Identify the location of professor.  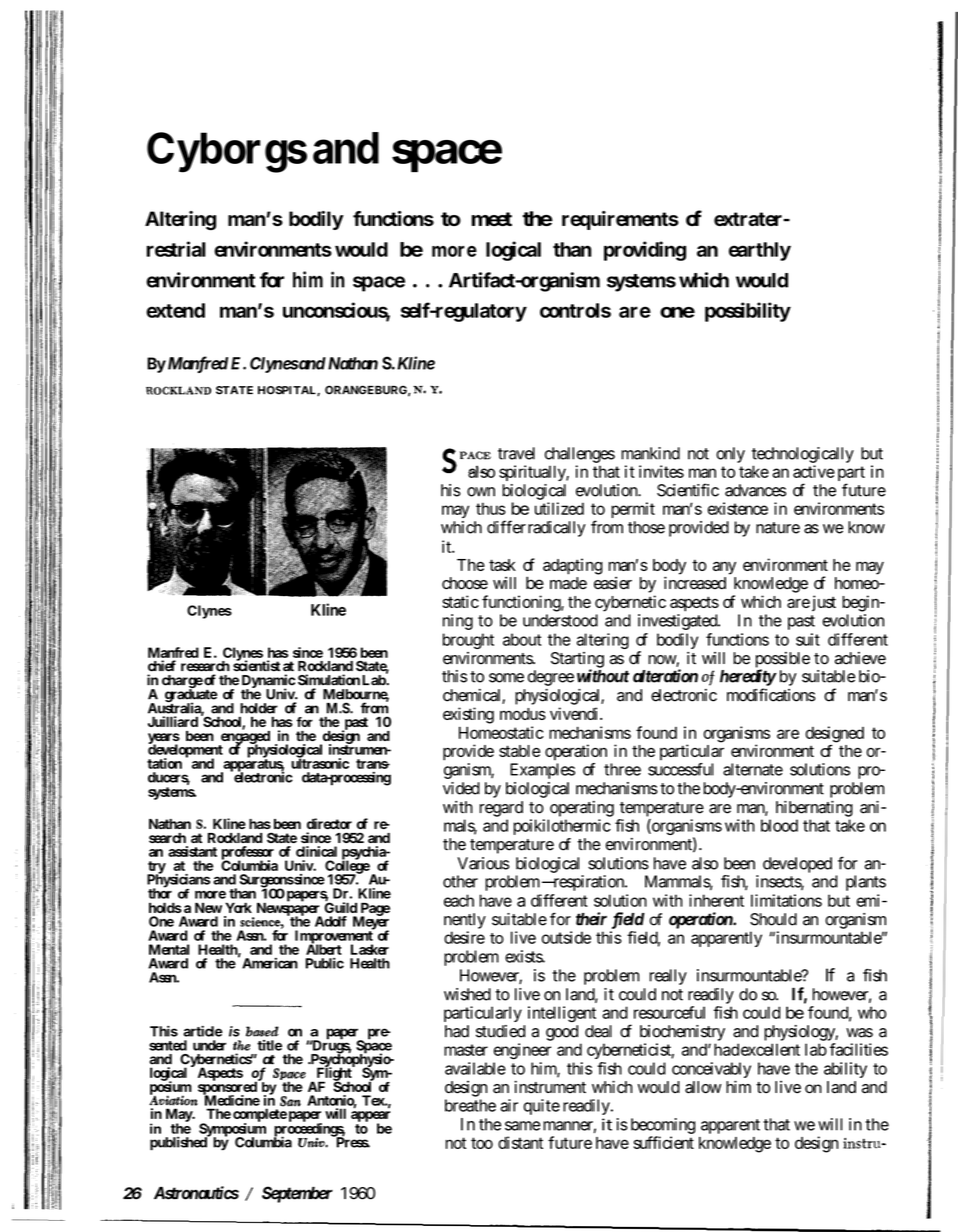
(248, 854).
